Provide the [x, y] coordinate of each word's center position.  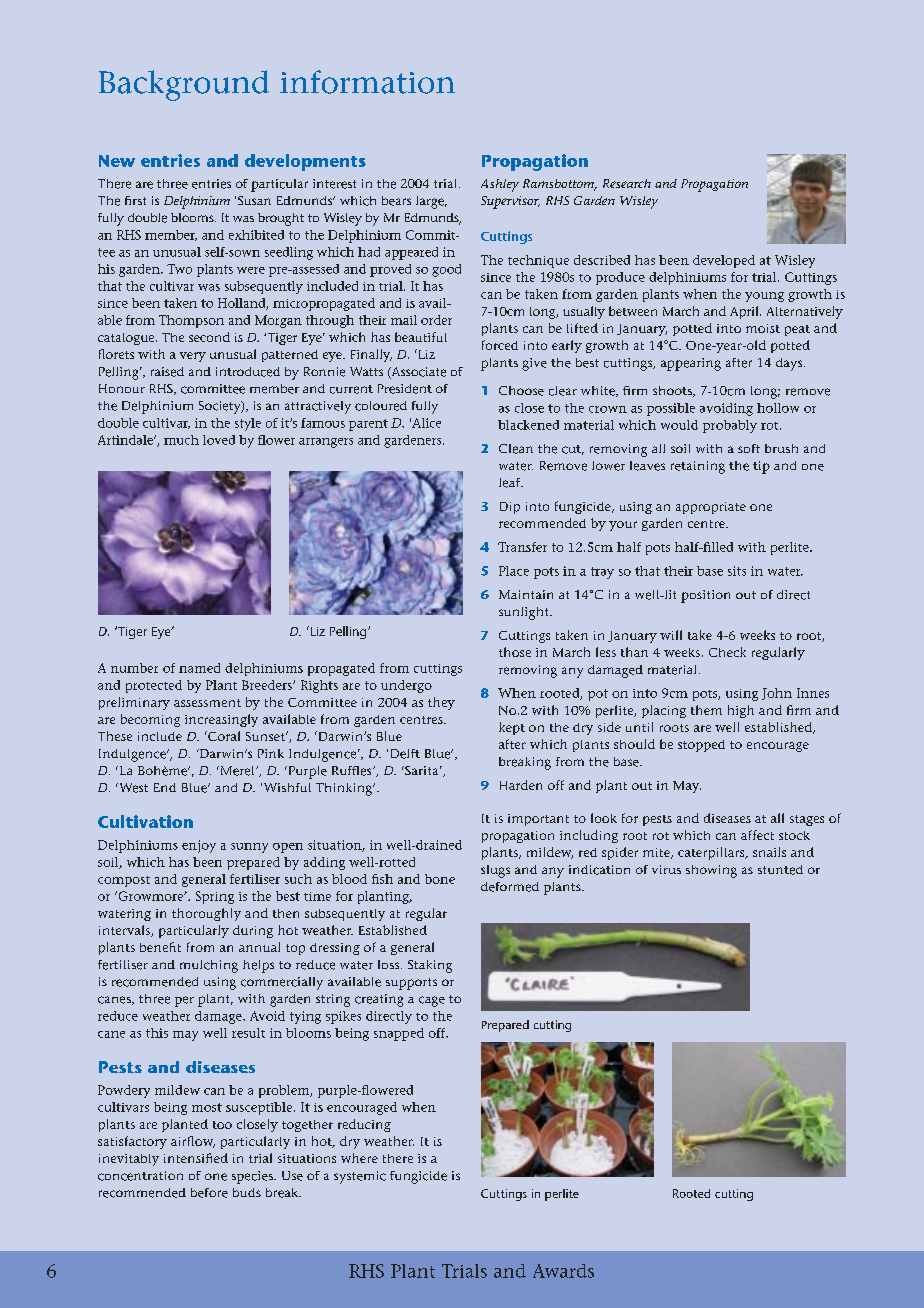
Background [184, 85]
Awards [563, 1271]
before [209, 1193]
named [199, 668]
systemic [360, 1177]
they [441, 703]
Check [727, 652]
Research [627, 183]
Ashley [500, 185]
